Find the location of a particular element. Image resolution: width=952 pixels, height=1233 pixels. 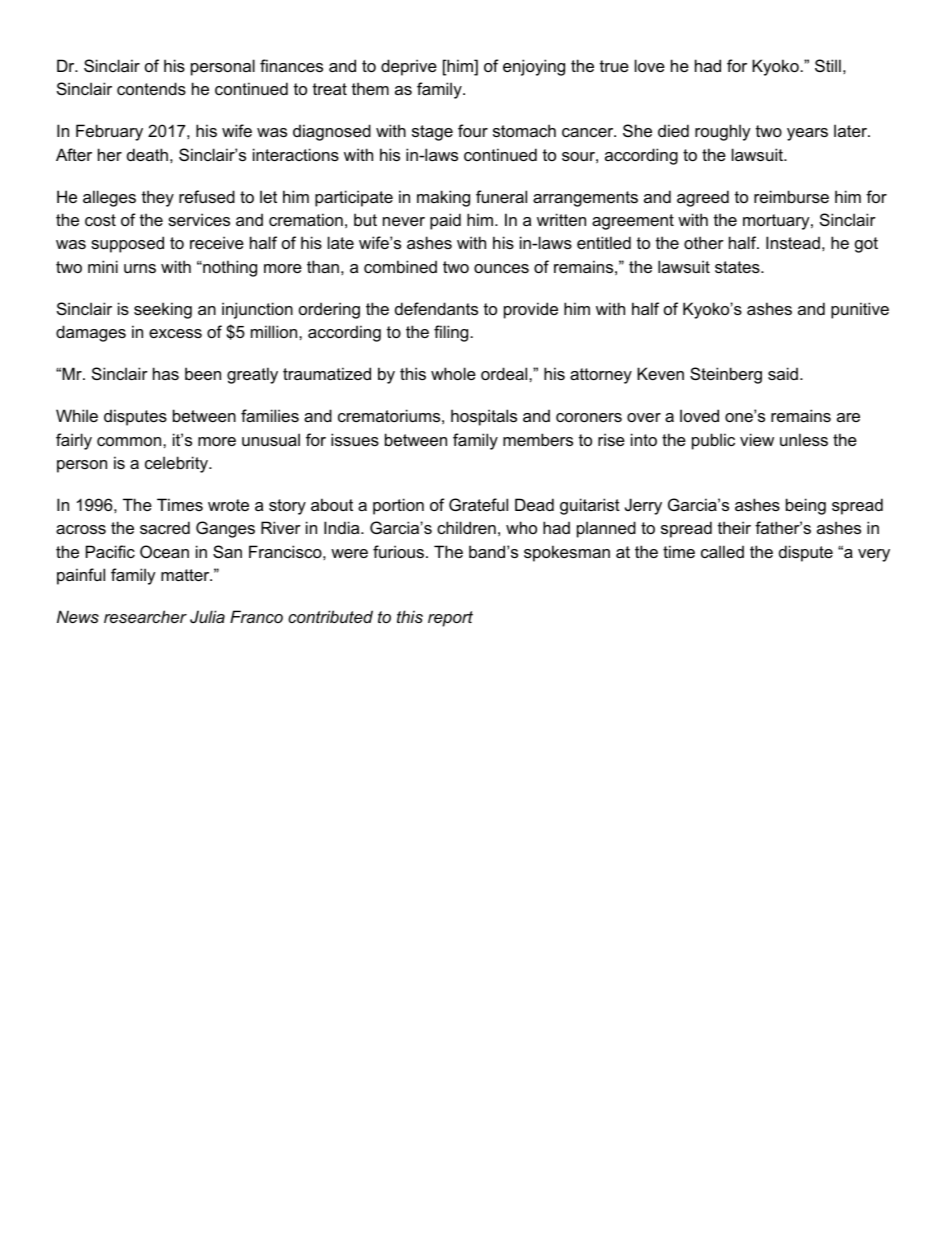

researcher is located at coordinates (145, 616).
